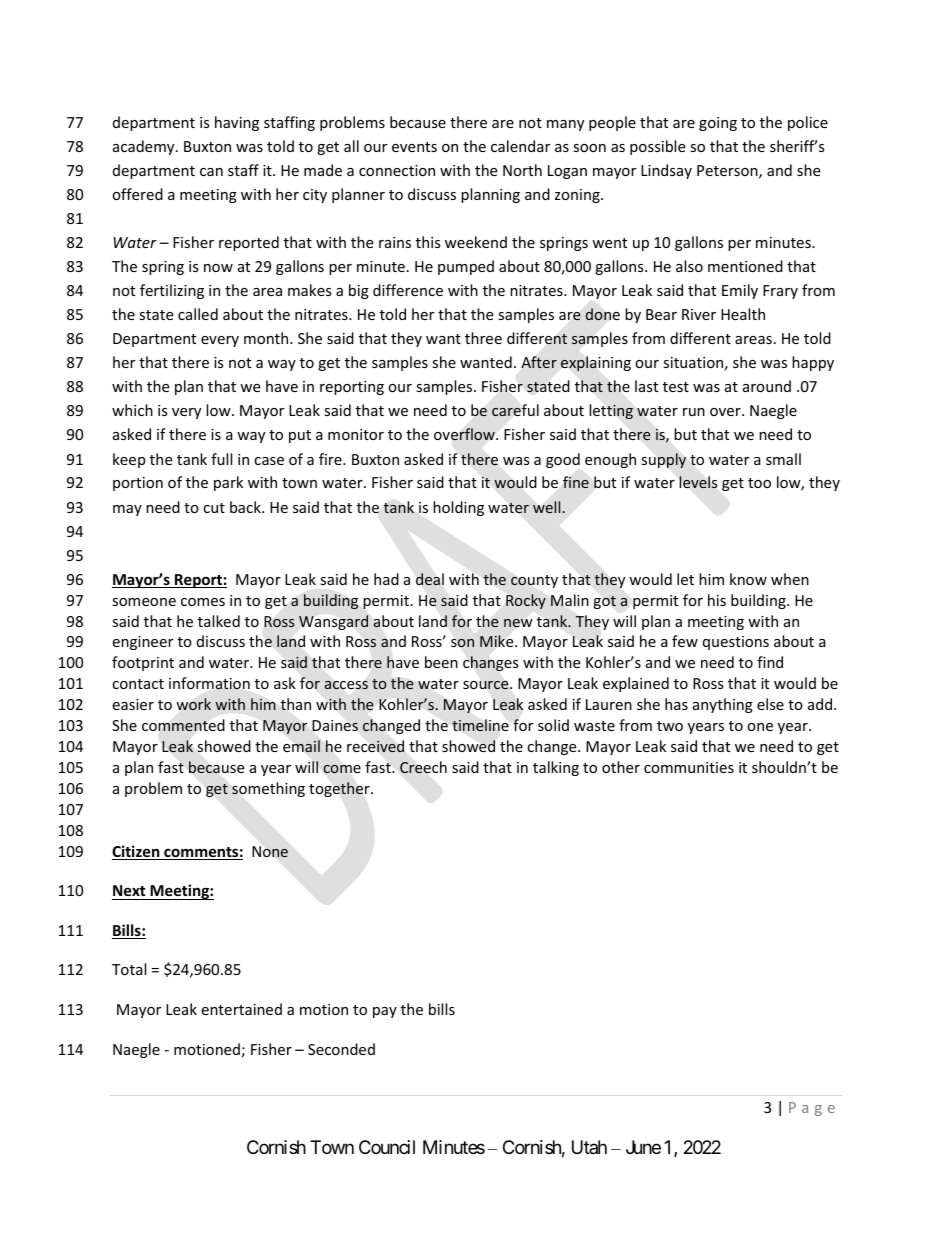  What do you see at coordinates (228, 483) in the page?
I see `park` at bounding box center [228, 483].
